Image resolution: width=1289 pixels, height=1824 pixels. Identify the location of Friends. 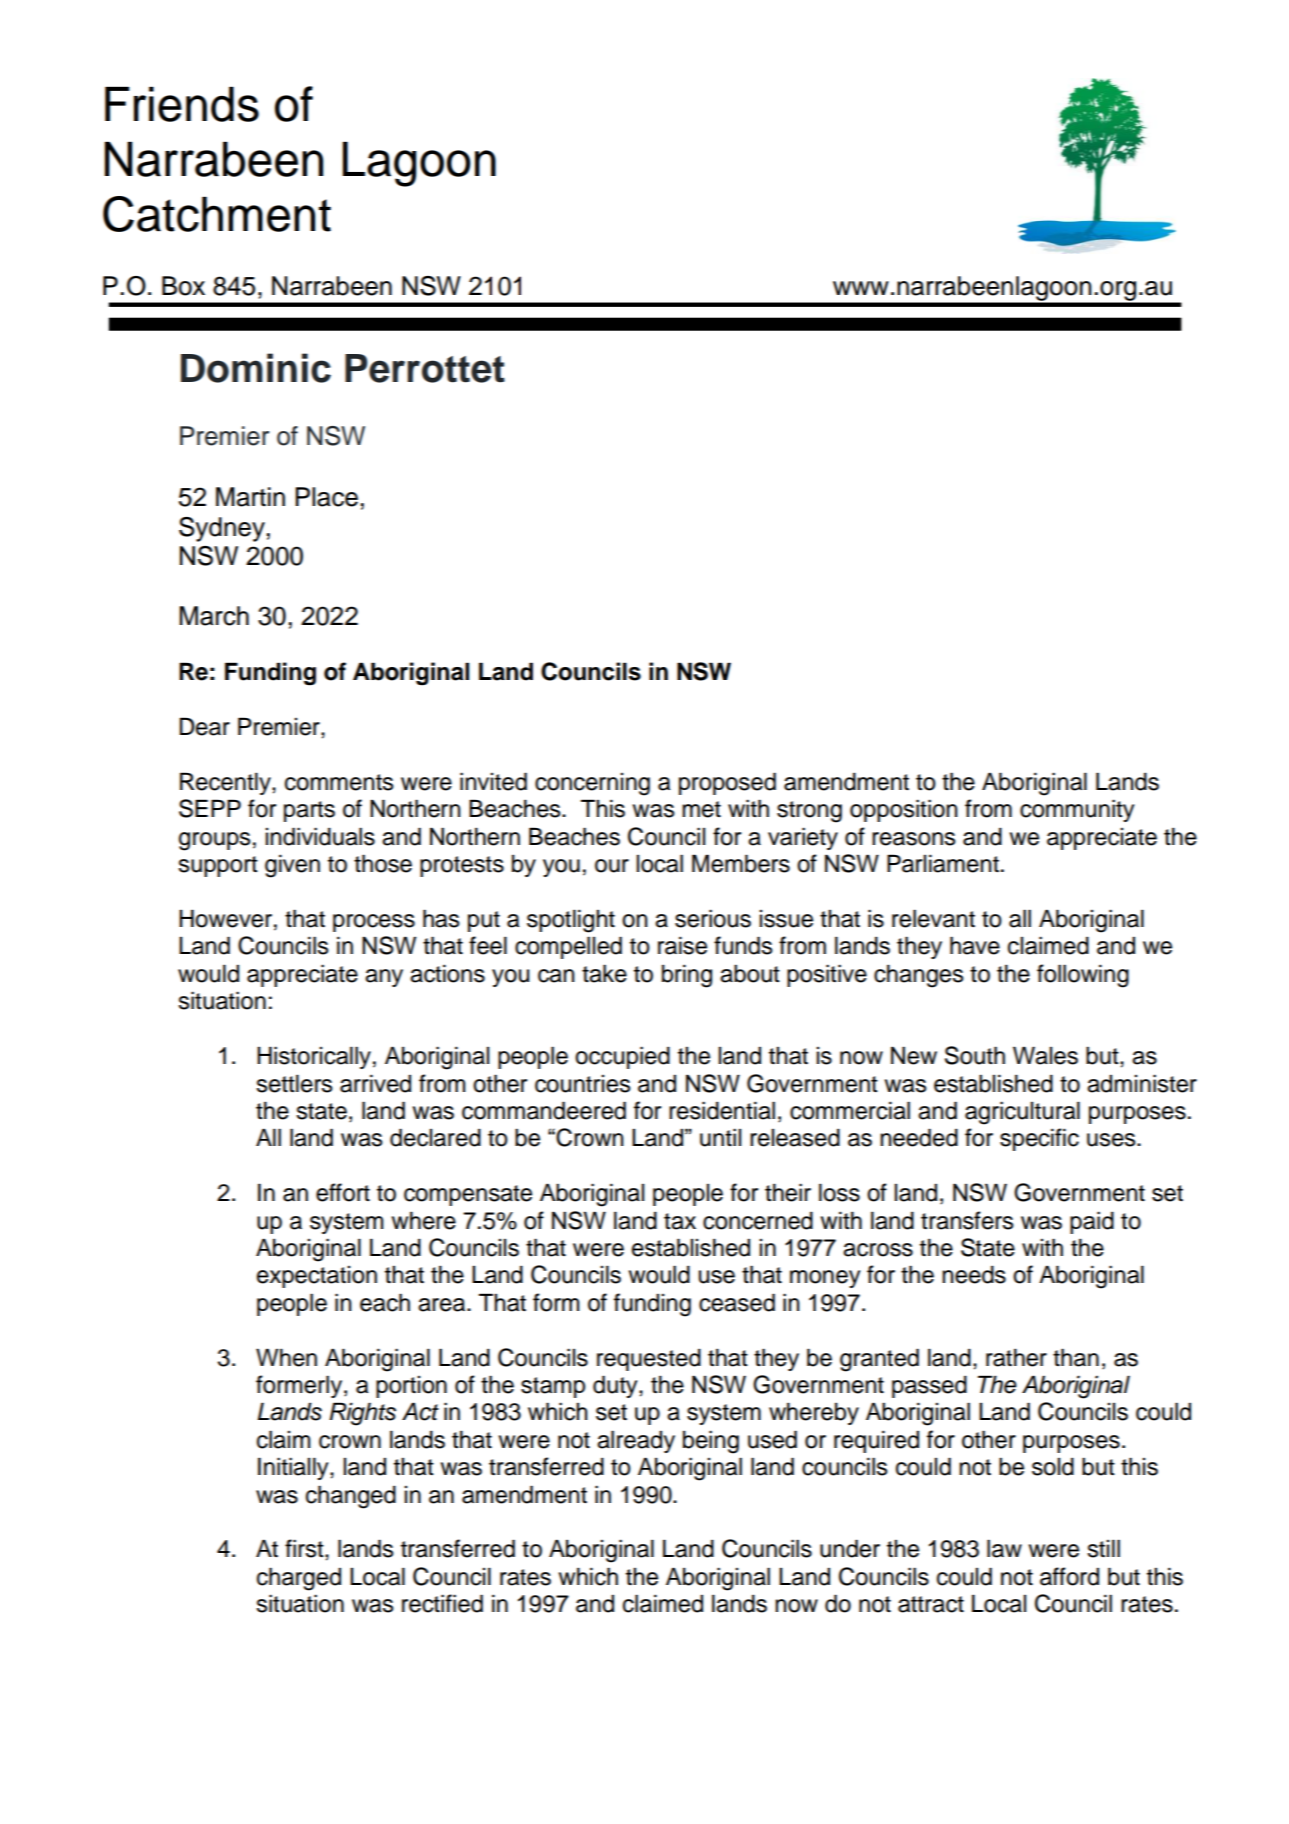
(182, 104).
